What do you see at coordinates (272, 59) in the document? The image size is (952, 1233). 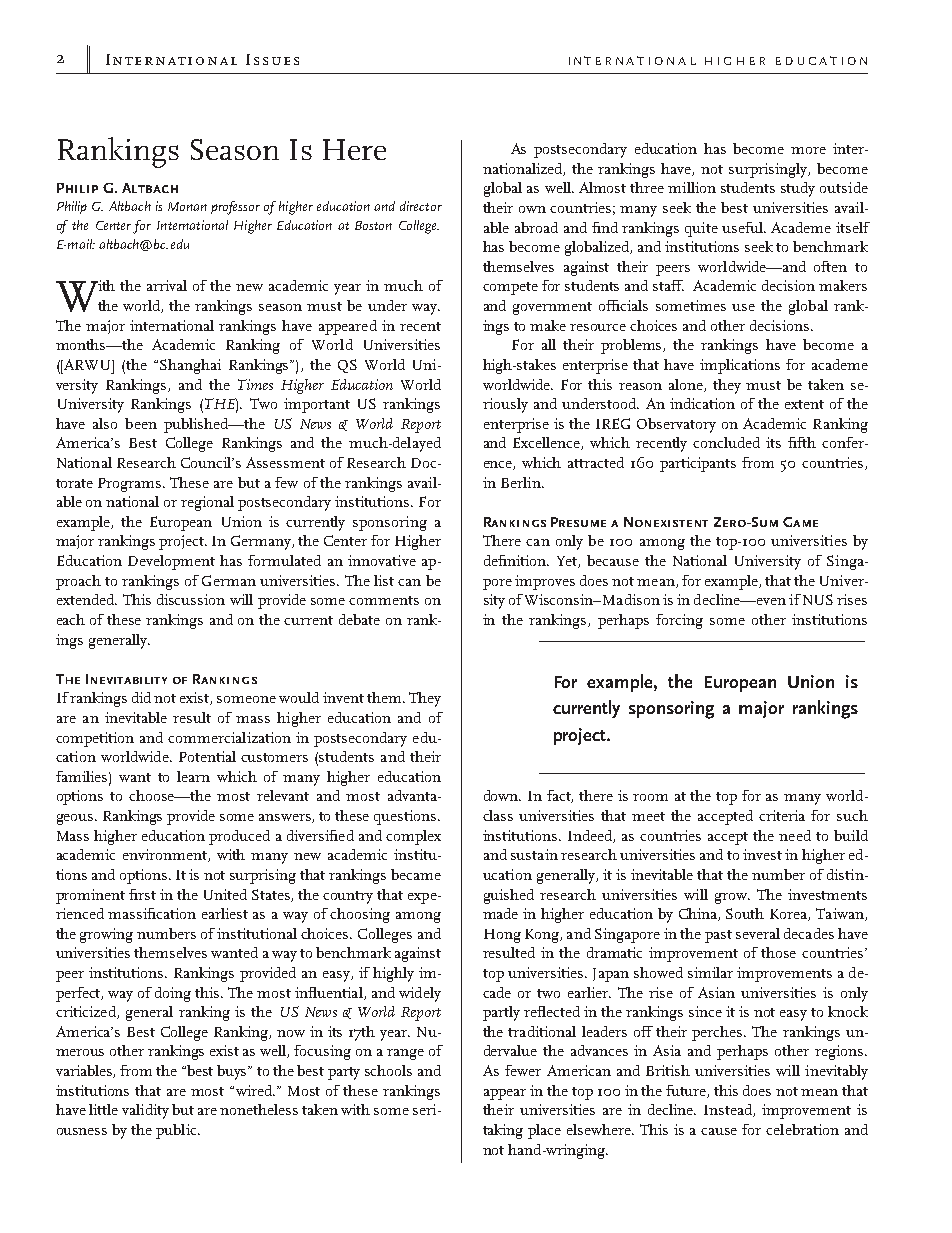 I see `Issues` at bounding box center [272, 59].
